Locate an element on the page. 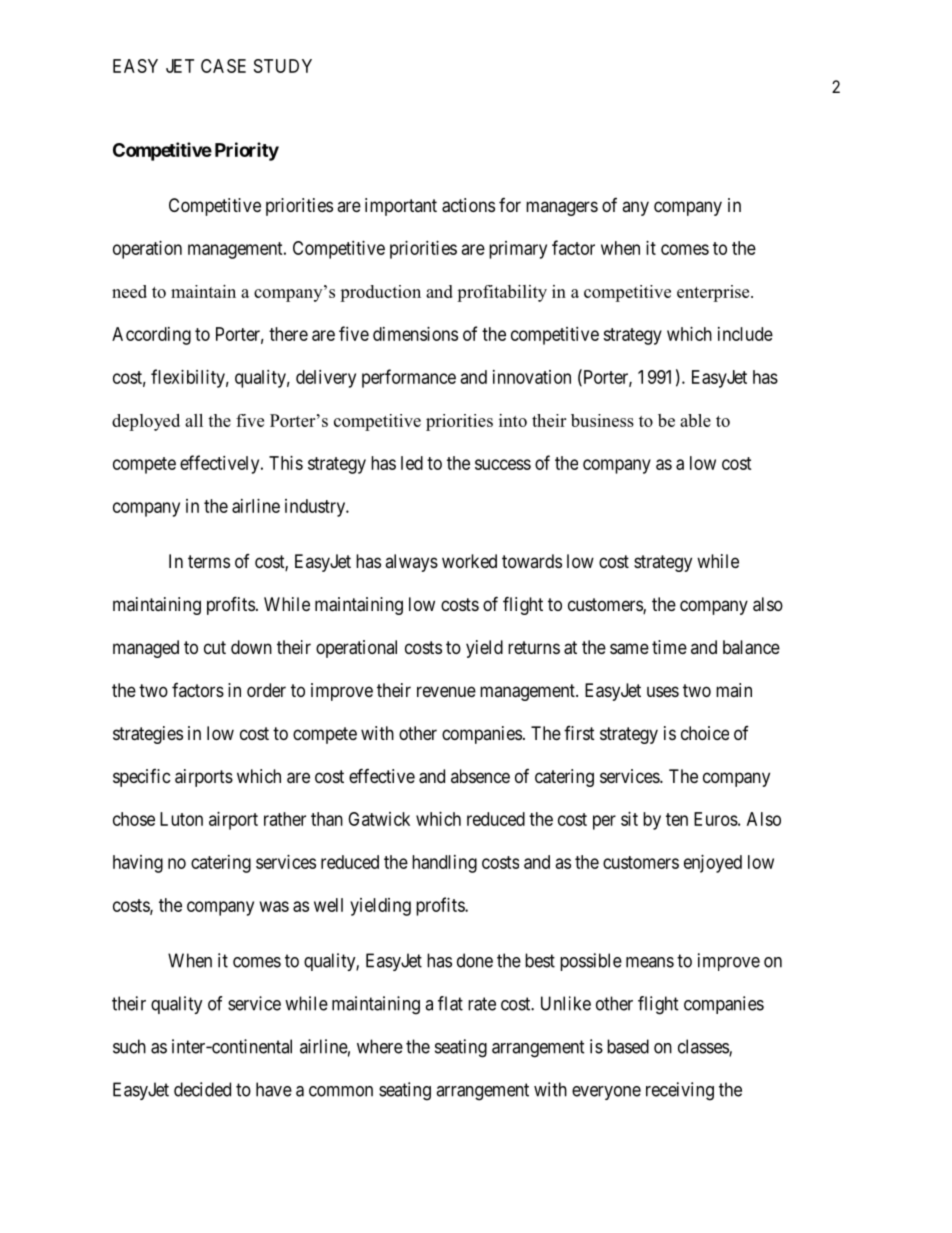  handling is located at coordinates (444, 864).
